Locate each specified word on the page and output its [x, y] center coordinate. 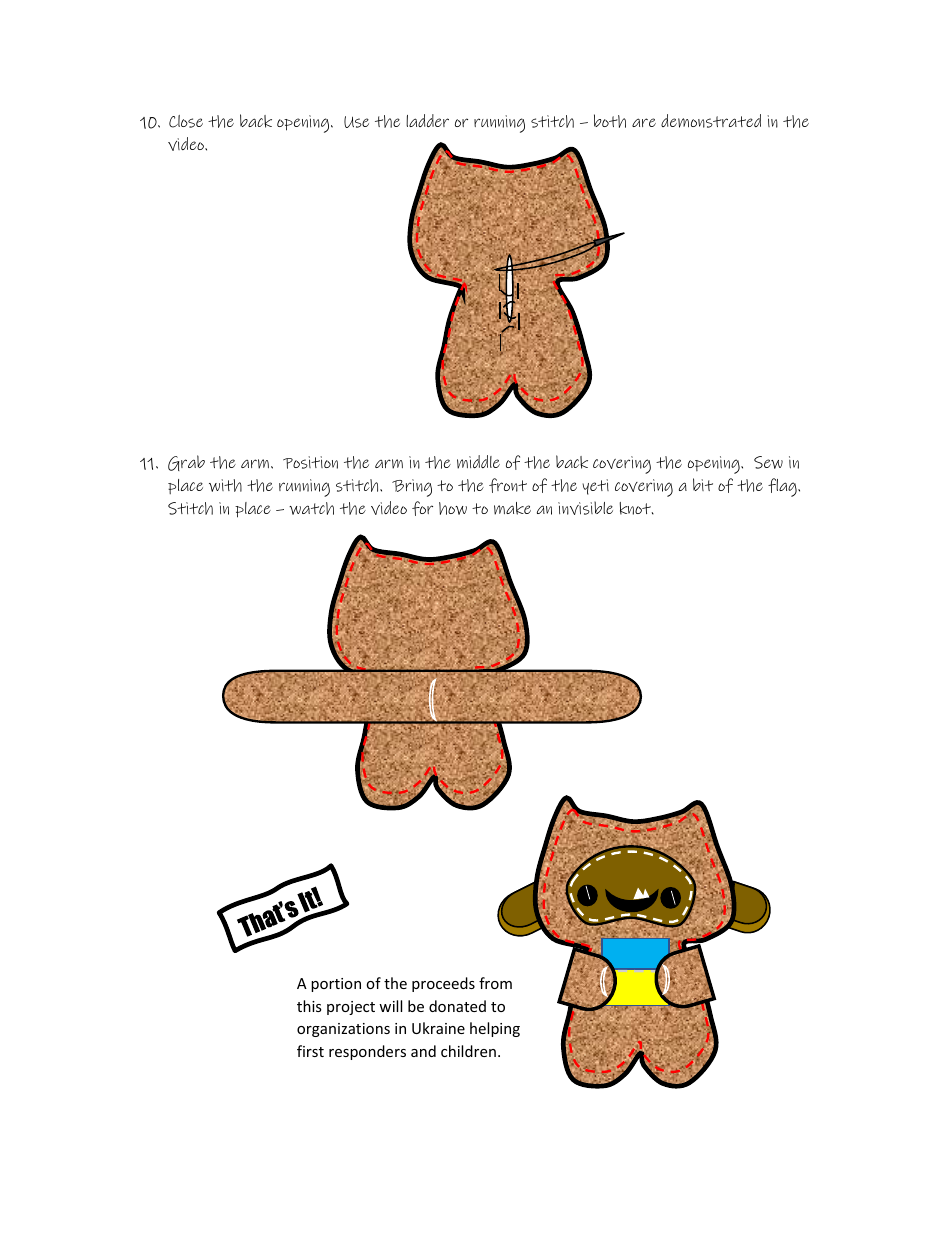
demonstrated [711, 121]
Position [310, 462]
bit [703, 484]
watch [311, 508]
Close [186, 121]
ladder [427, 120]
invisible [585, 508]
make [512, 508]
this [309, 1006]
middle [478, 462]
